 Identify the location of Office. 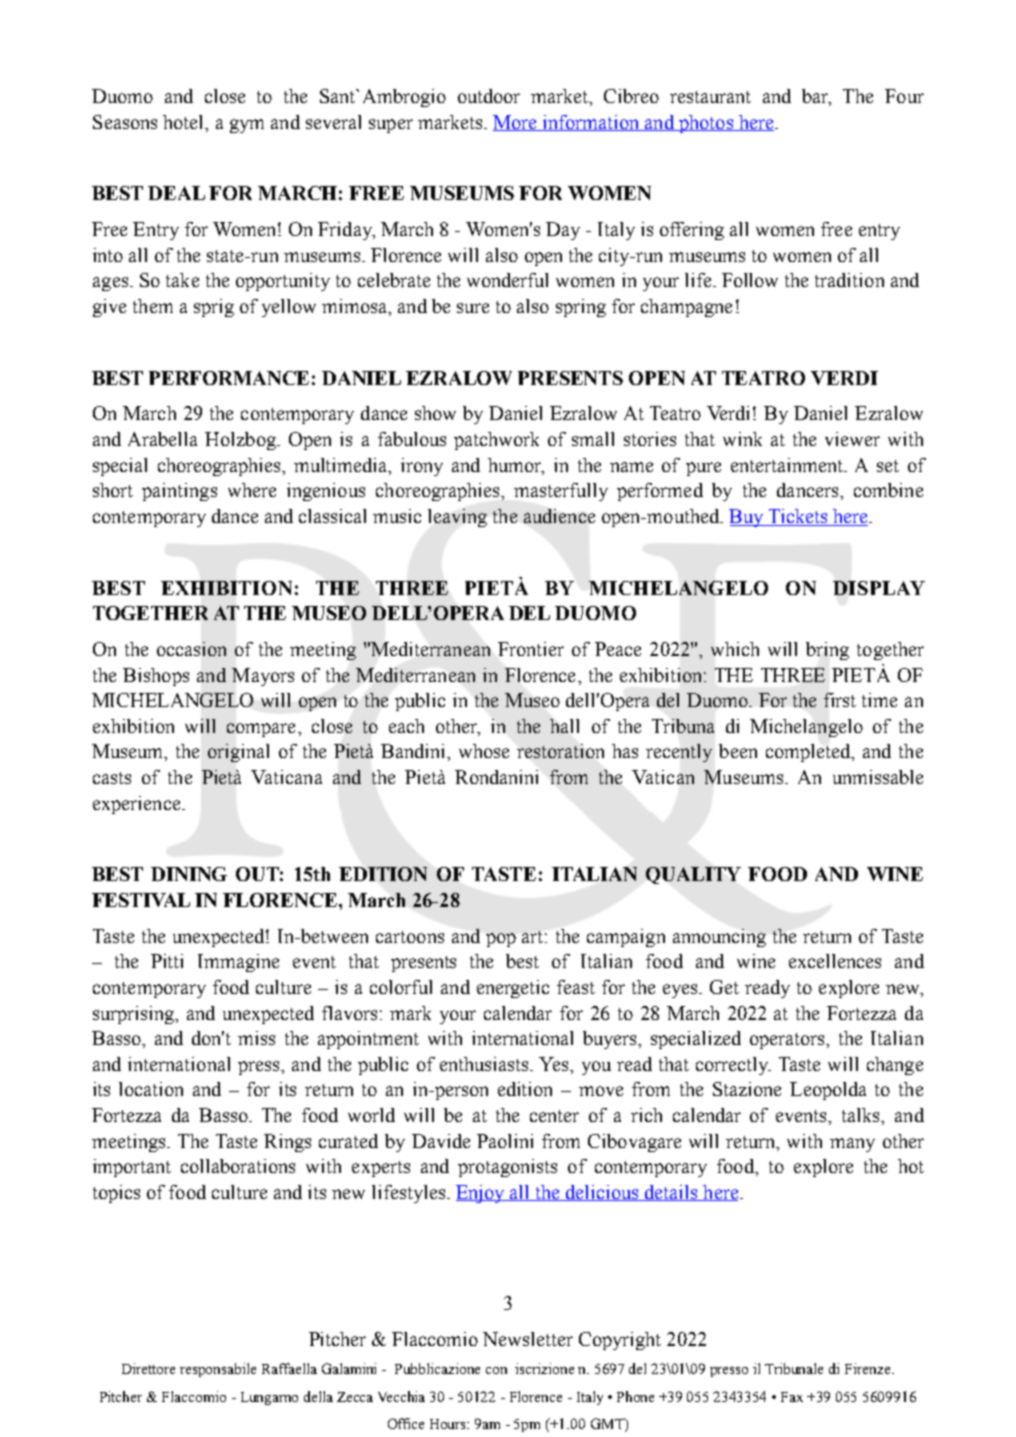
(406, 1423).
